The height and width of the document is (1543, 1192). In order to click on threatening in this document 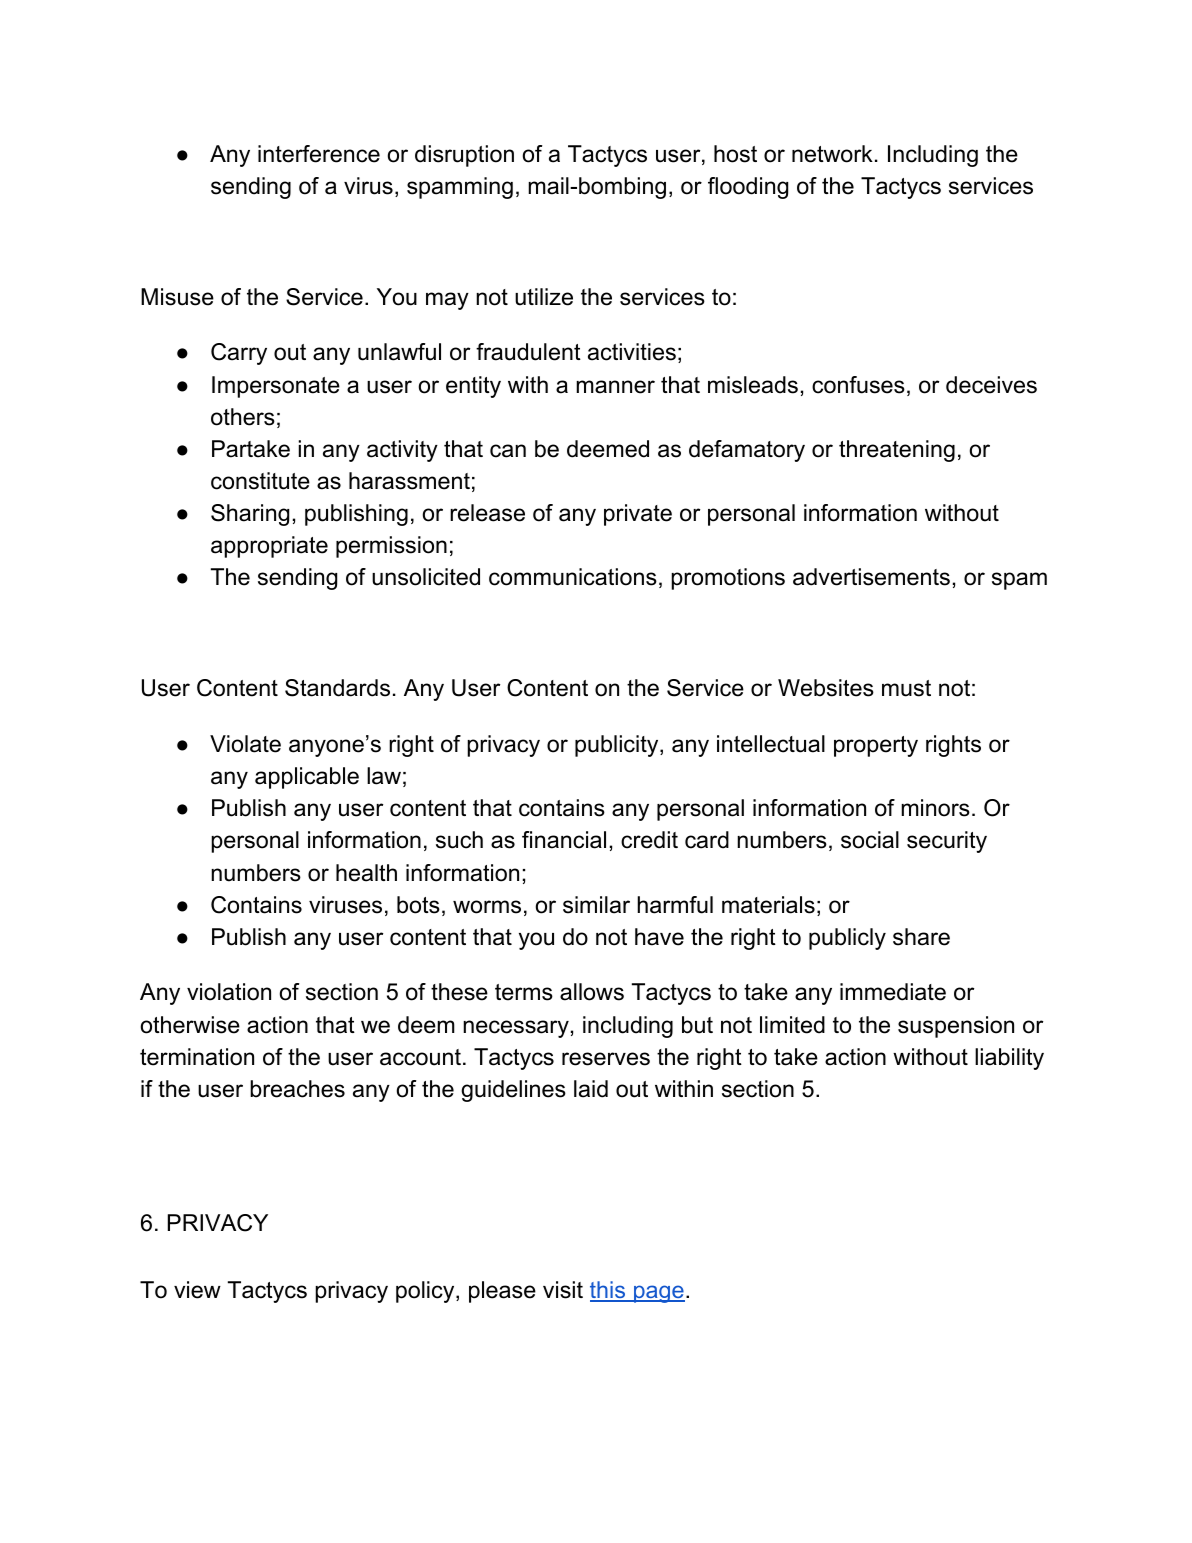, I will do `click(897, 451)`.
